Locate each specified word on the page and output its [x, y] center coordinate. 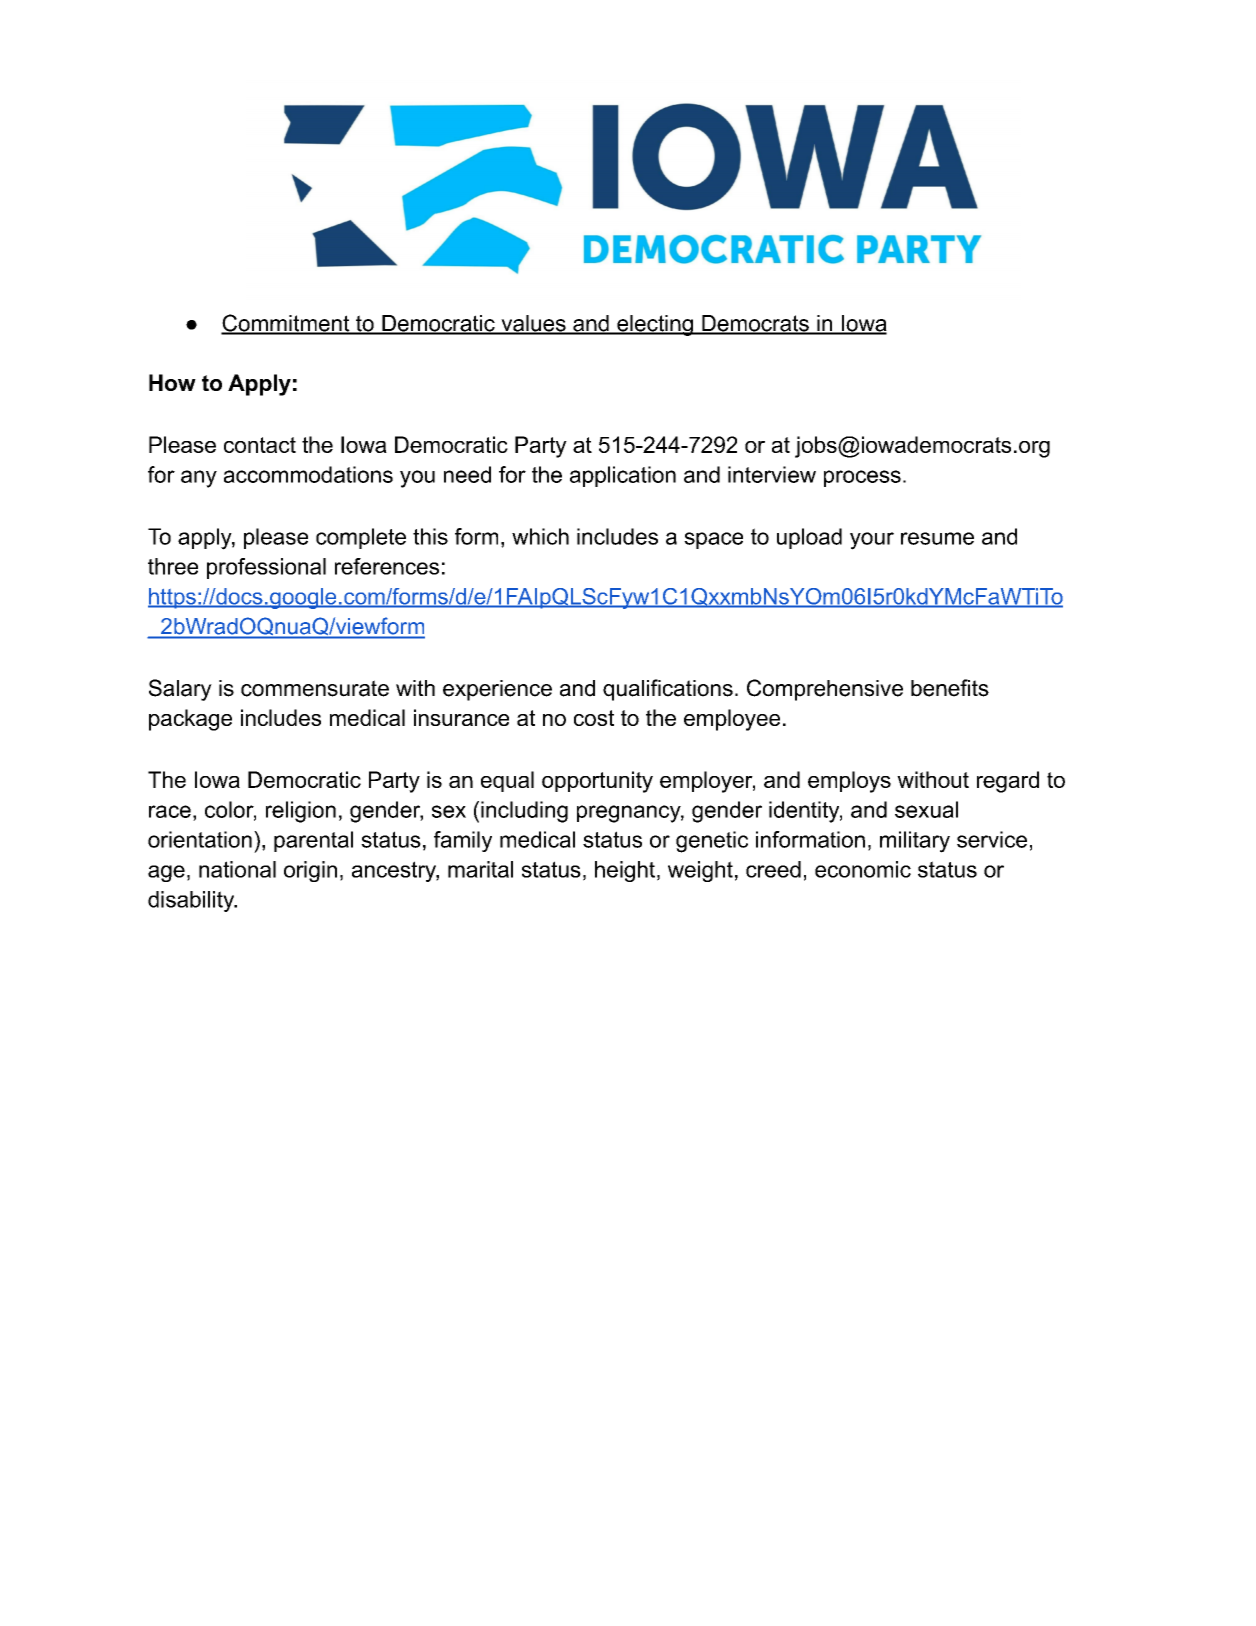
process [862, 478]
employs [849, 782]
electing [655, 325]
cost [594, 718]
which [540, 536]
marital [480, 869]
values [533, 324]
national [237, 869]
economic [863, 869]
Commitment [286, 324]
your [872, 541]
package [190, 720]
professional [266, 568]
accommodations [308, 474]
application [623, 476]
